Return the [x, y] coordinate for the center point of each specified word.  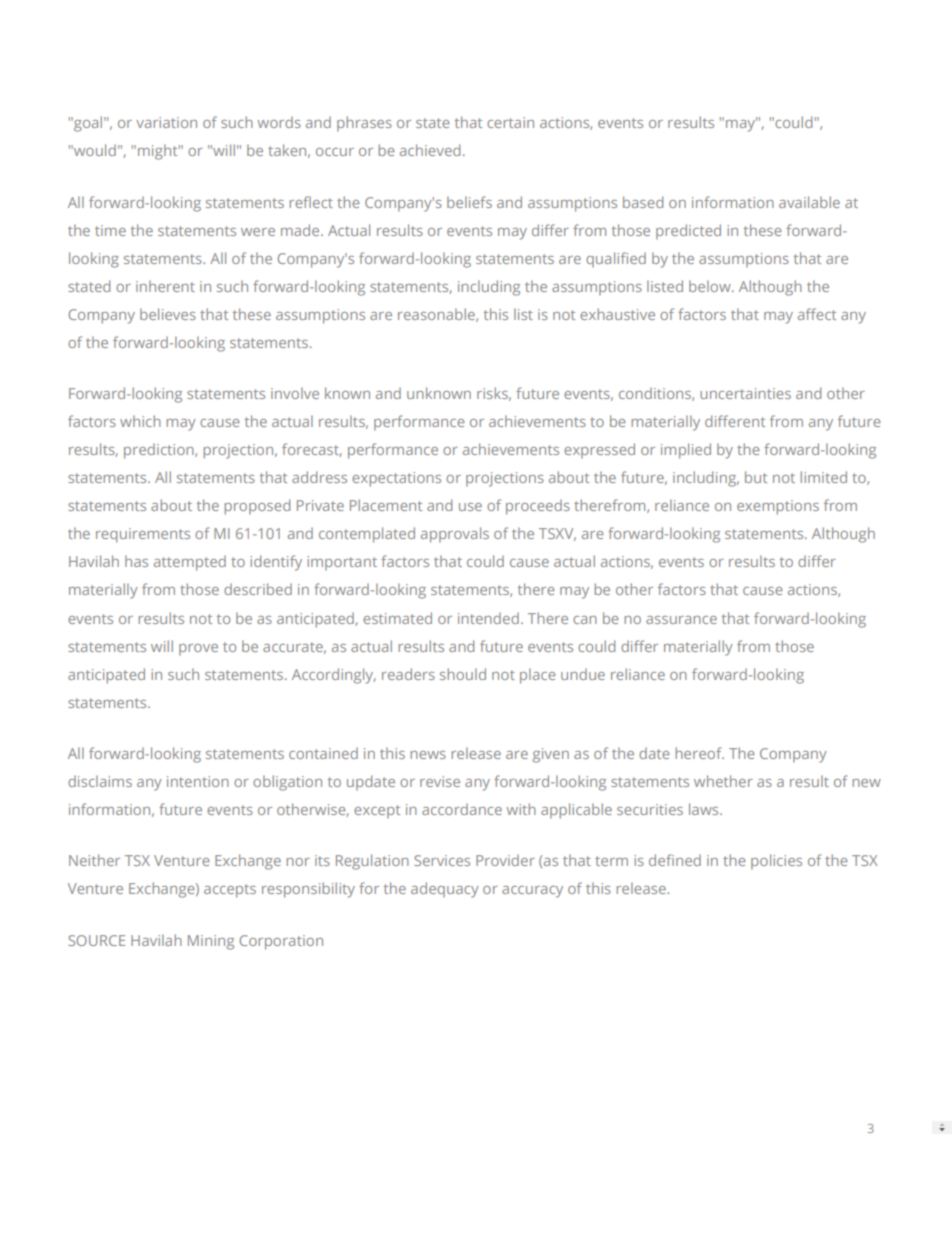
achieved [430, 150]
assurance [681, 620]
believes [168, 314]
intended [488, 618]
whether [723, 781]
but [756, 477]
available [809, 202]
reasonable [437, 315]
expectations [396, 479]
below [711, 286]
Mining [211, 942]
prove [198, 650]
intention [198, 781]
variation [166, 122]
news [428, 755]
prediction [160, 451]
